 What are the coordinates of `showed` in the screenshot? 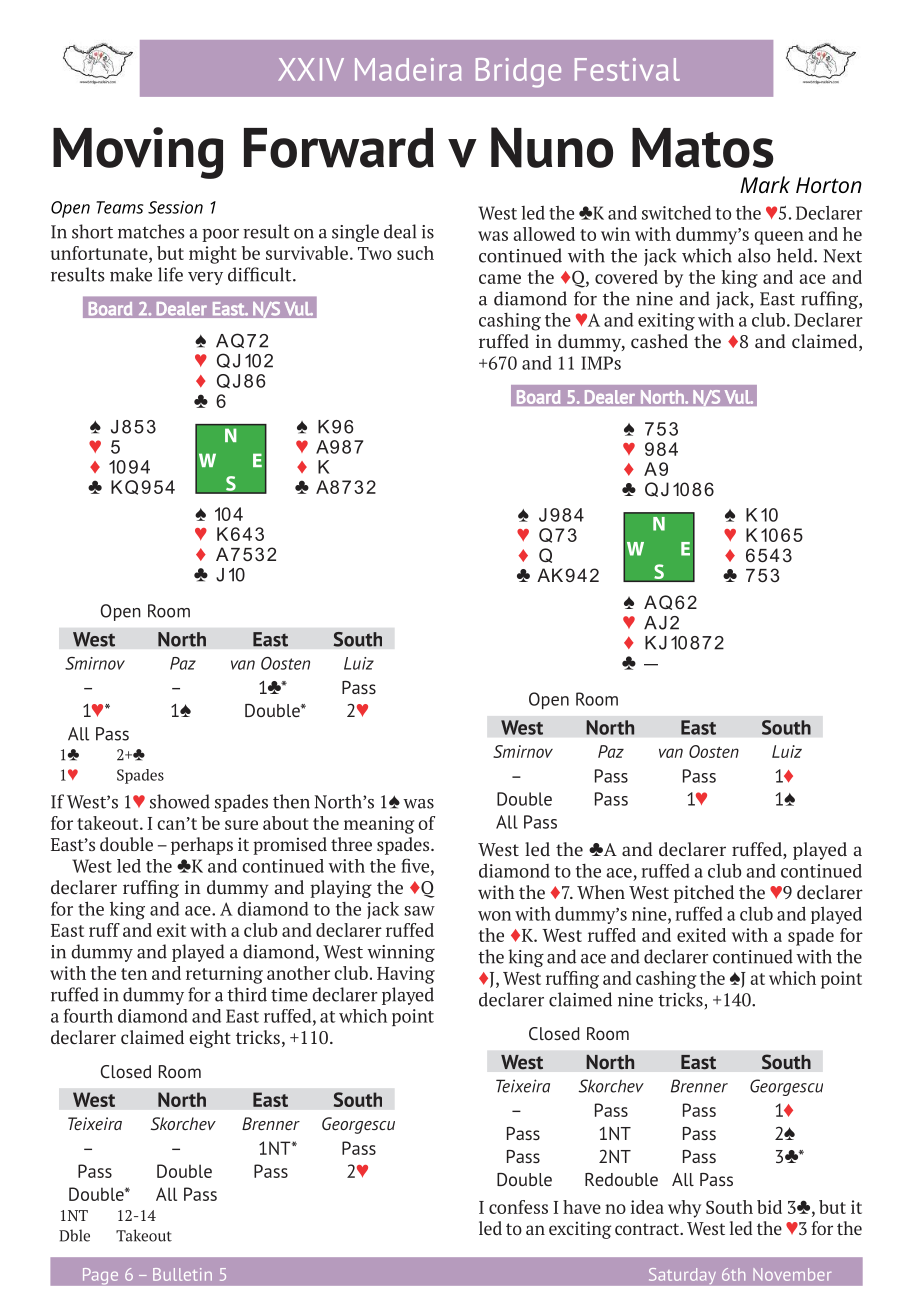 It's located at (180, 801).
